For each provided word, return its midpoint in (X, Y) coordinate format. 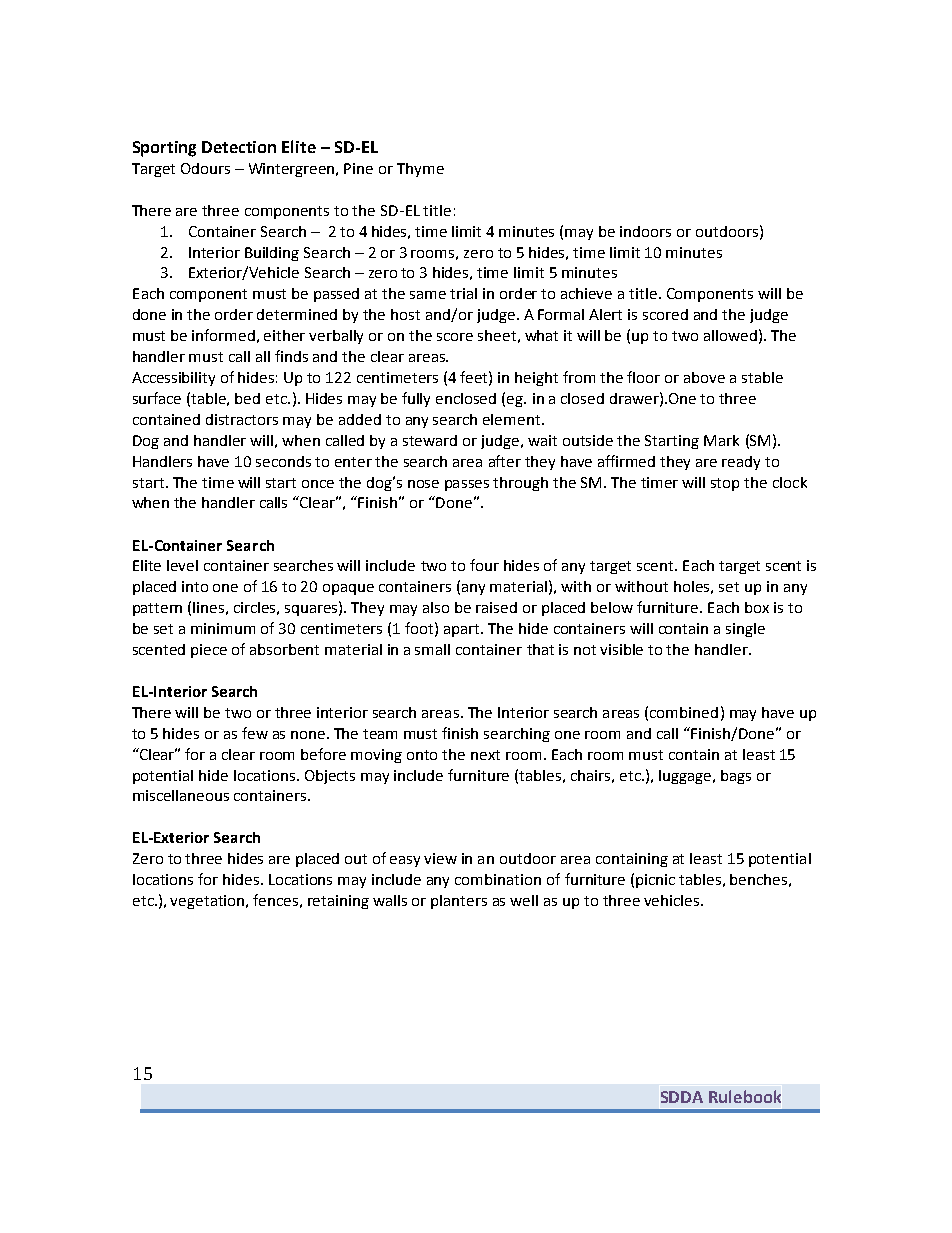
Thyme (420, 170)
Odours (205, 168)
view (440, 858)
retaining (338, 902)
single (745, 630)
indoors (645, 231)
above (704, 377)
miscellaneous (181, 795)
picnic (655, 881)
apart (463, 630)
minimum (223, 628)
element (513, 419)
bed (247, 398)
